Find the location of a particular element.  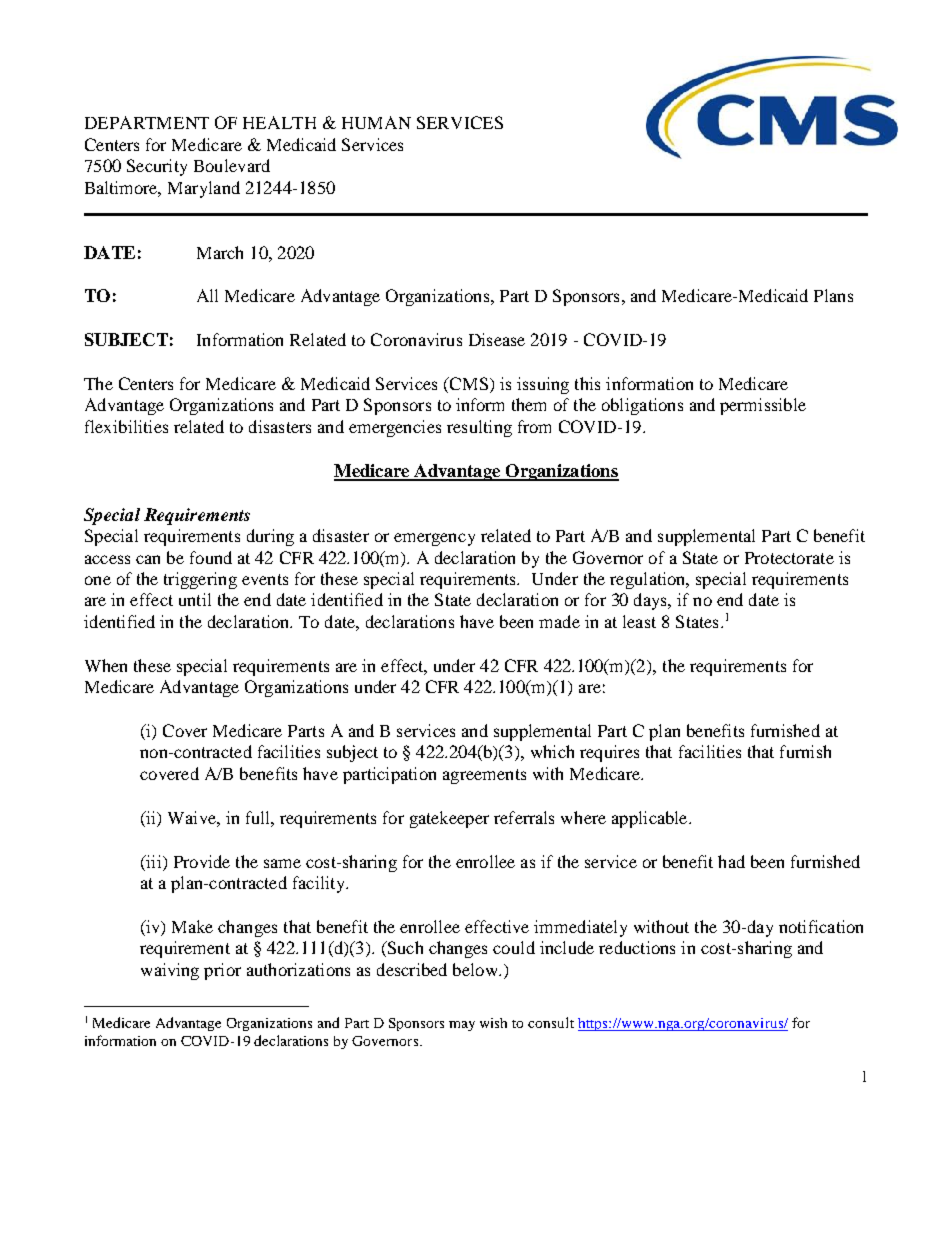

permissible is located at coordinates (763, 406).
